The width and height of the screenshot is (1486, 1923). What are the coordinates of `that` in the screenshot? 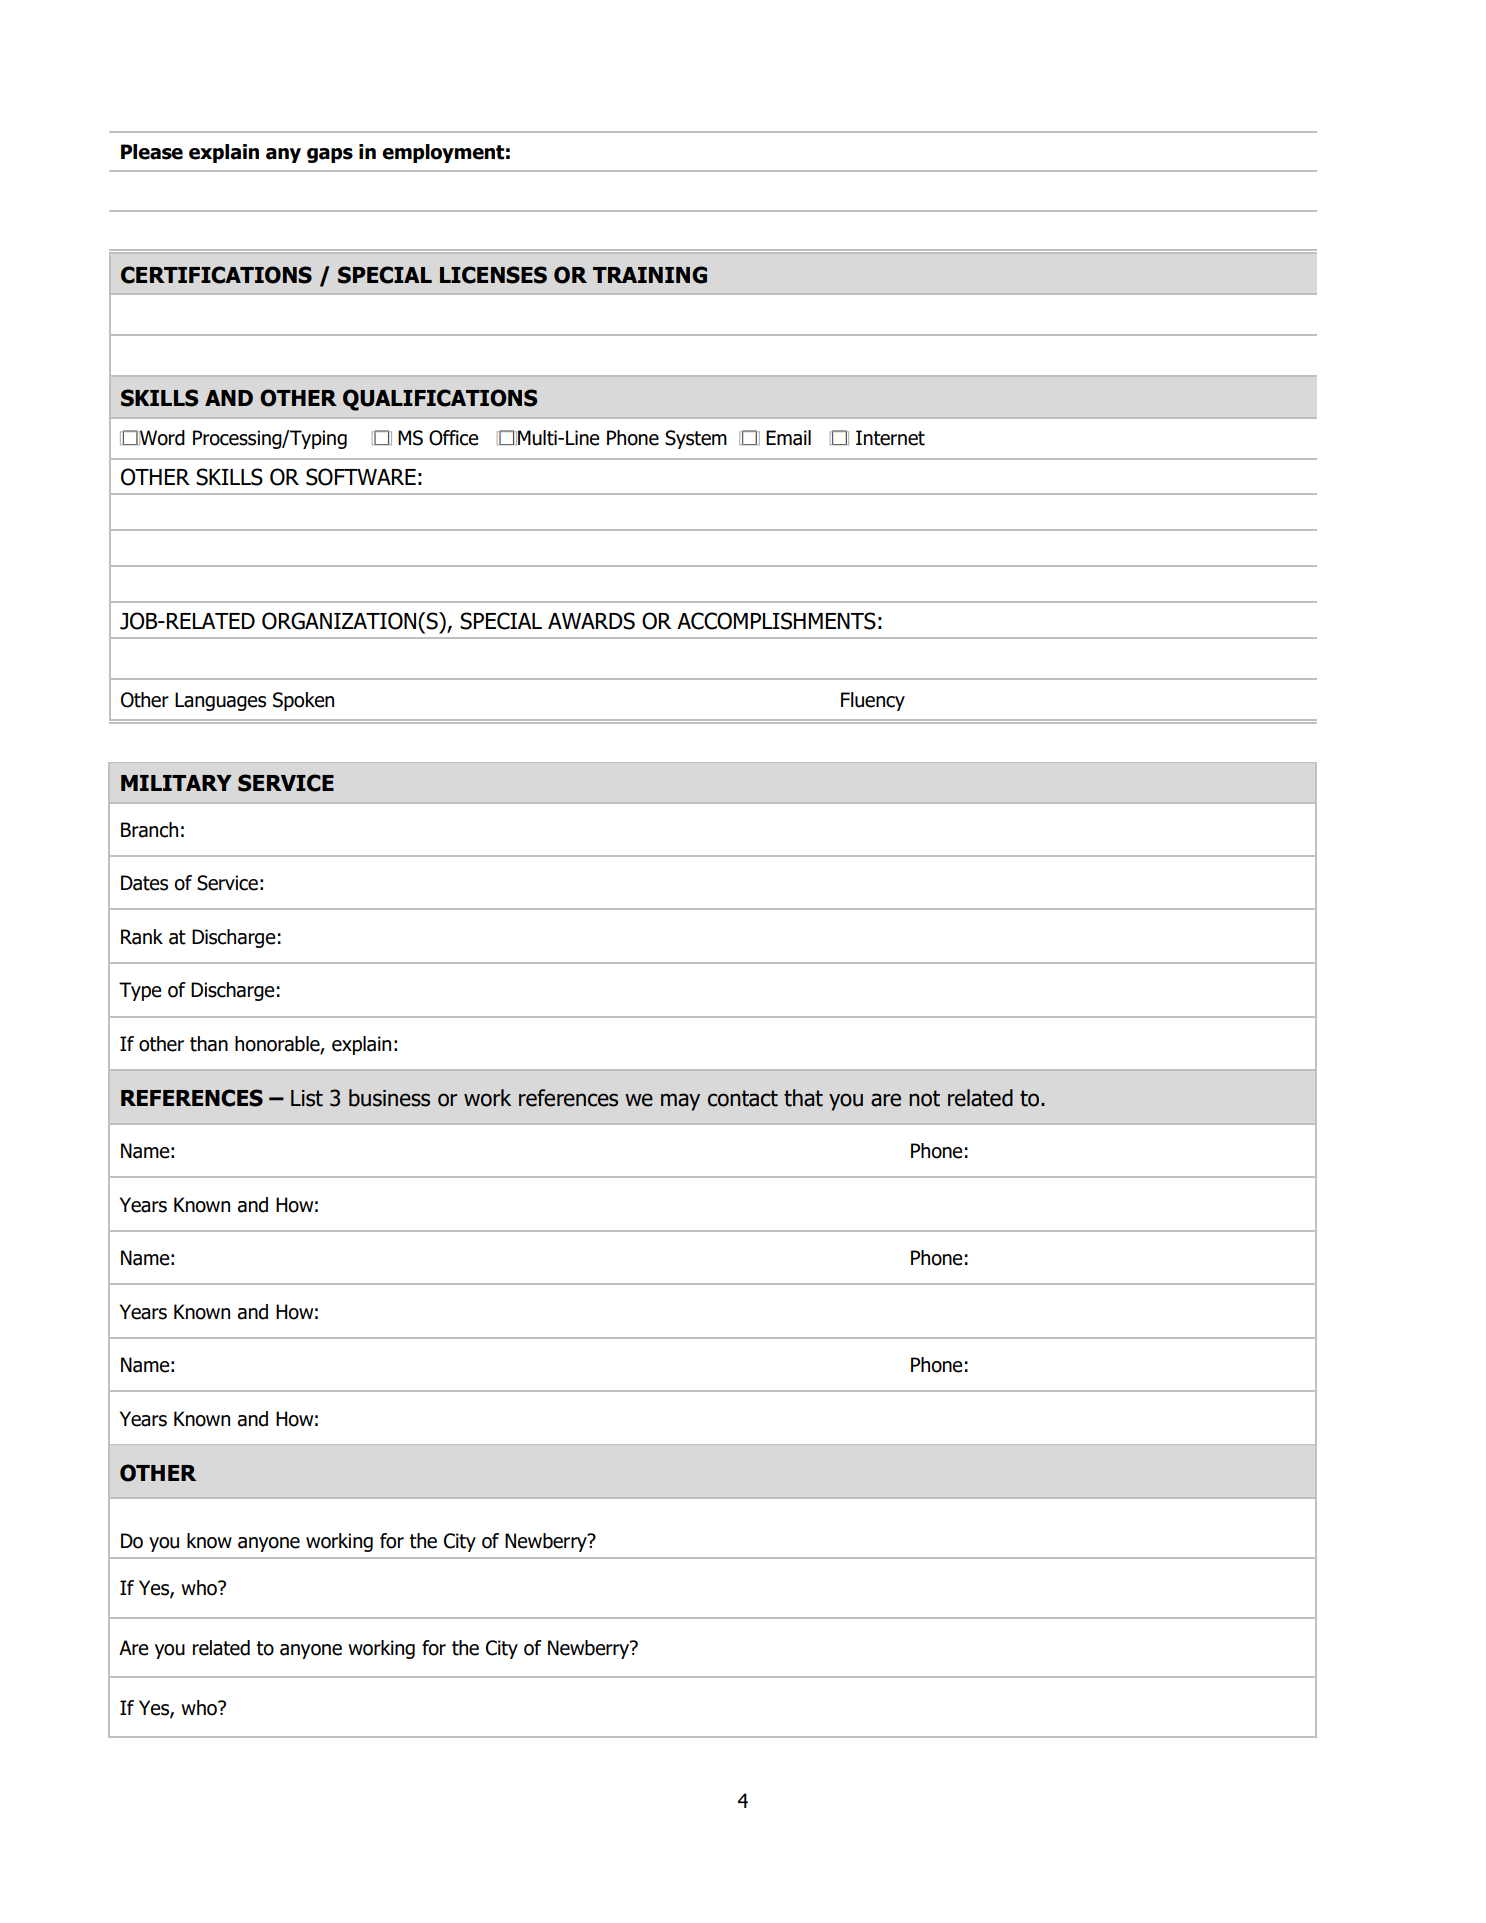 It's located at (803, 1098).
